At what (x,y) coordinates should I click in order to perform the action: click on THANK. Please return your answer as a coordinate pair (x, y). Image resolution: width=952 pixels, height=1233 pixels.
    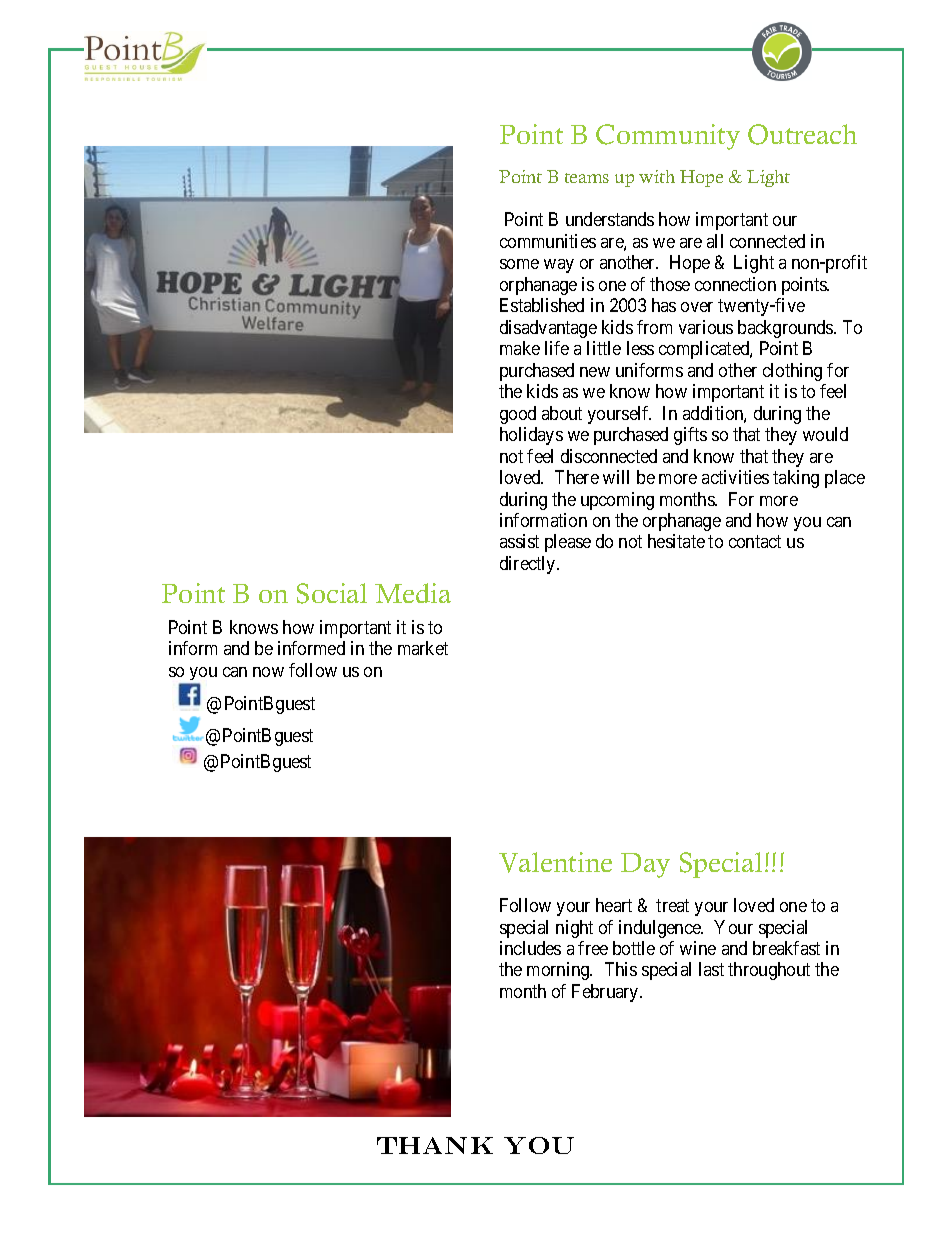
    Looking at the image, I should click on (435, 1145).
